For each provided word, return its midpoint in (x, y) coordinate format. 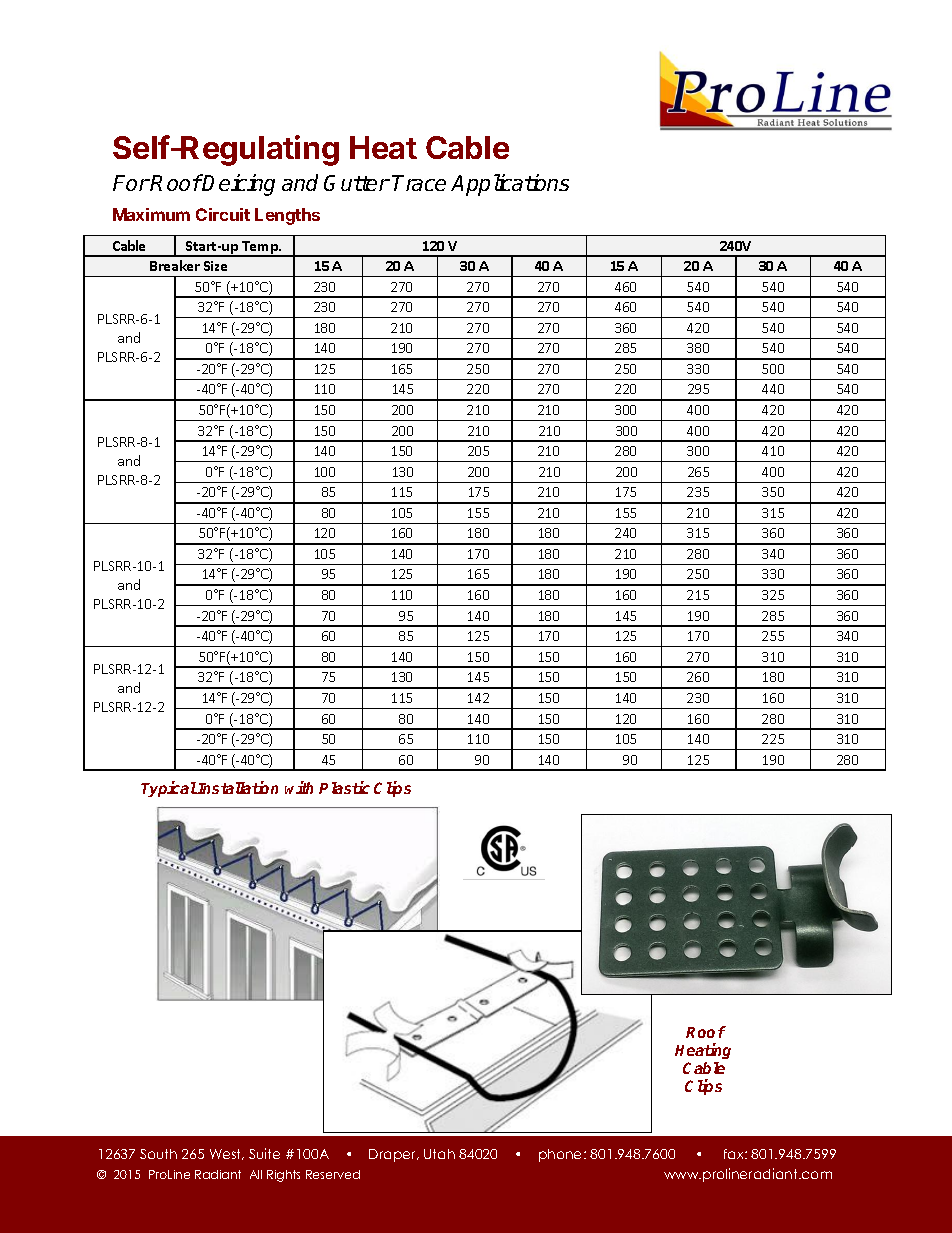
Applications (510, 185)
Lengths (287, 216)
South (158, 1154)
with (299, 787)
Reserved (333, 1174)
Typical (169, 789)
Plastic (344, 787)
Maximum (151, 214)
